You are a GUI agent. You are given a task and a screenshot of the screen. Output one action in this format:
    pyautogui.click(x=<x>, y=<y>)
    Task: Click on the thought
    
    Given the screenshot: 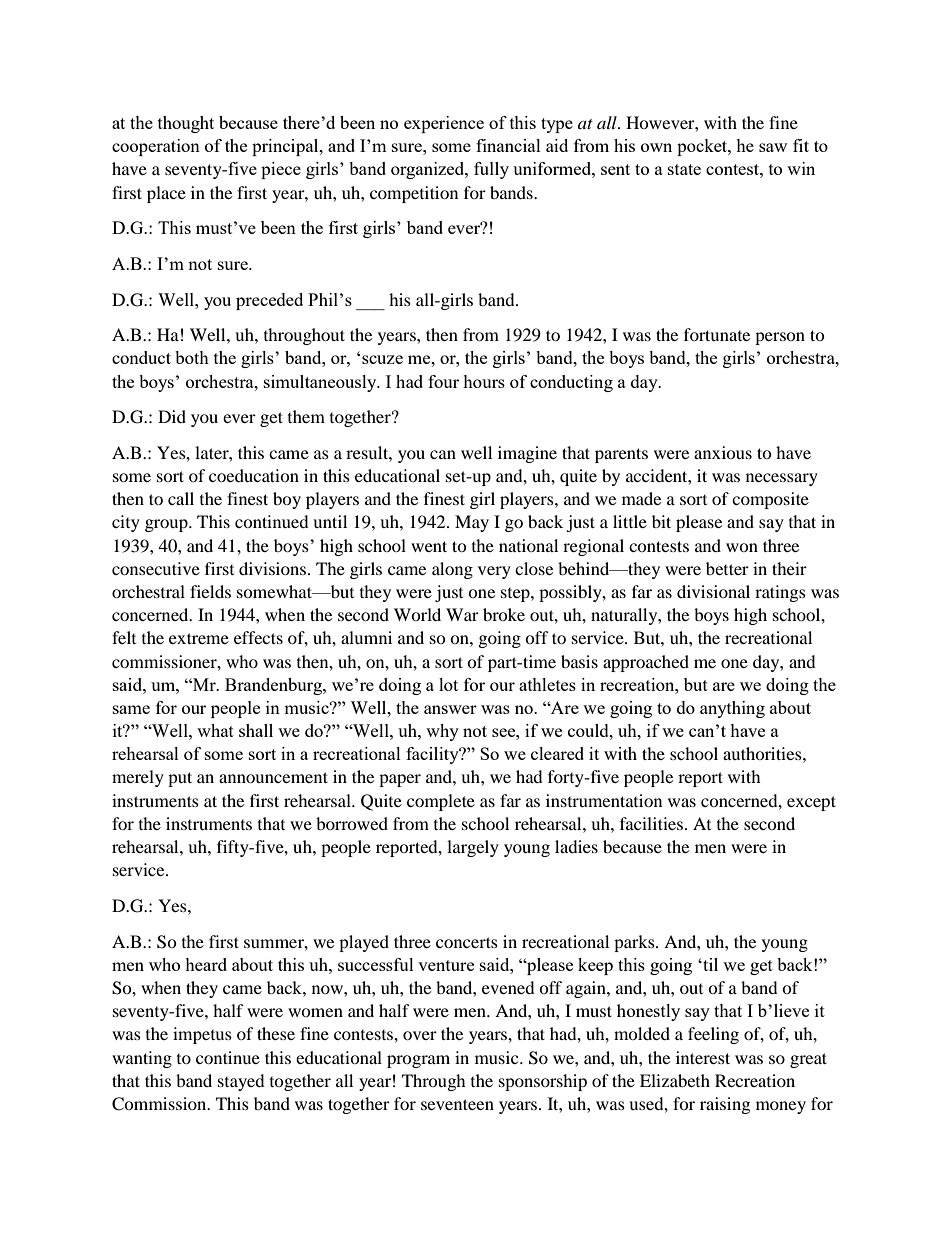 What is the action you would take?
    pyautogui.click(x=186, y=124)
